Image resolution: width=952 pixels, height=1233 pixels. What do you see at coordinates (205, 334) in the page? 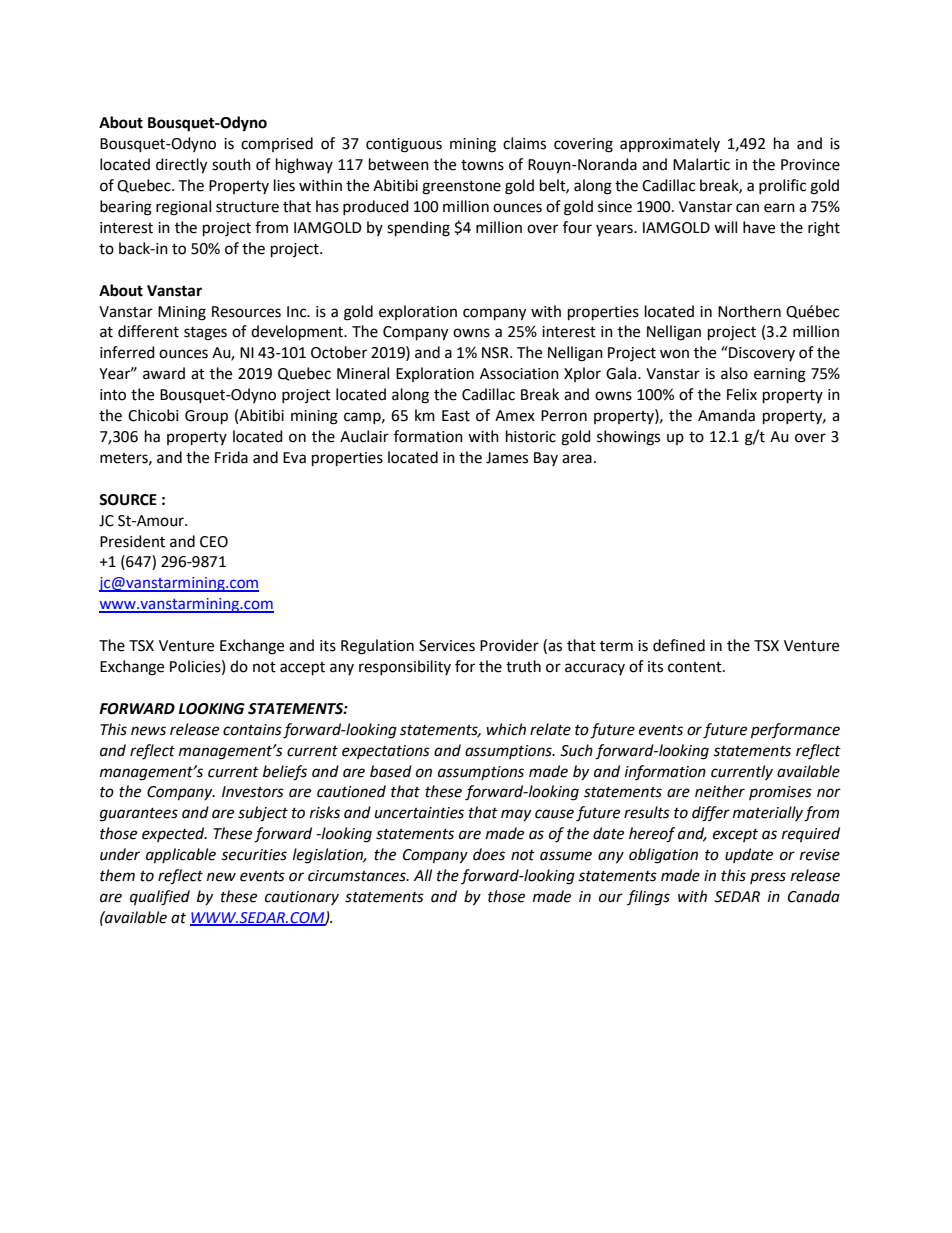
I see `stages` at bounding box center [205, 334].
